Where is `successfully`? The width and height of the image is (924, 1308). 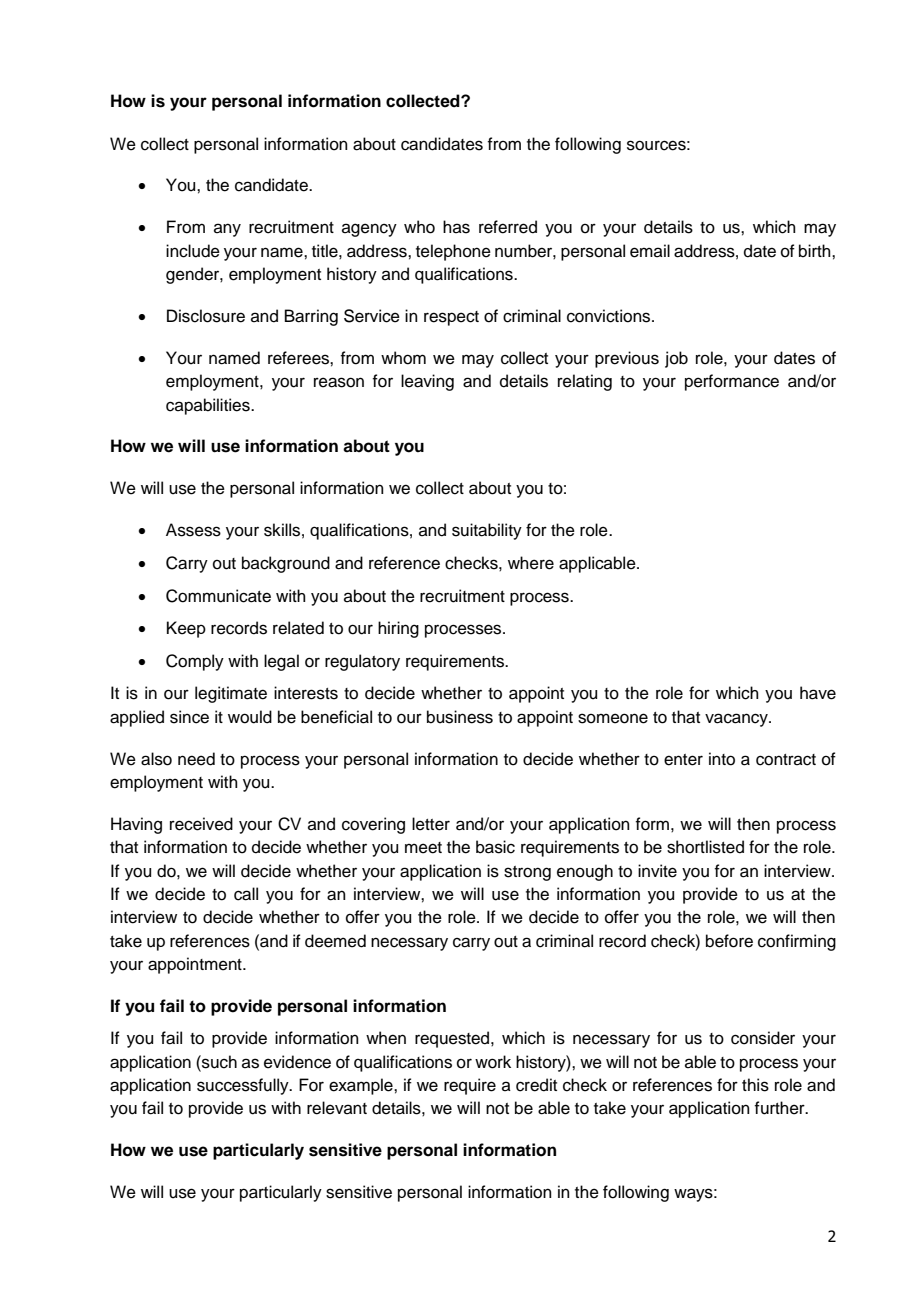
successfully is located at coordinates (244, 1086).
